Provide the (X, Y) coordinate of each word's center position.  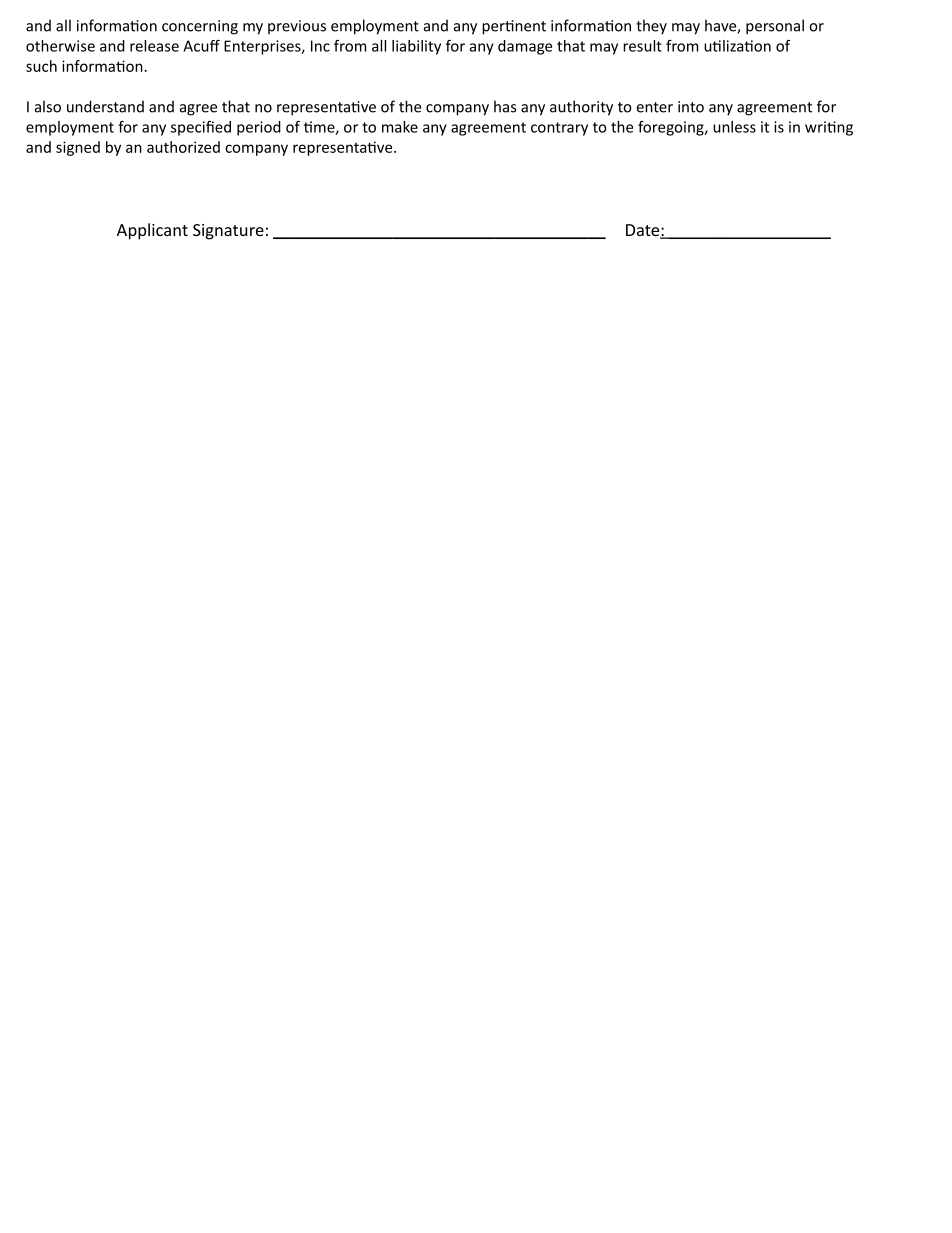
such (41, 66)
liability (416, 47)
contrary (559, 129)
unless (734, 127)
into (691, 107)
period (259, 128)
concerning (200, 27)
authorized (183, 147)
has (505, 106)
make (400, 127)
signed (78, 148)
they (651, 27)
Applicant (152, 231)
